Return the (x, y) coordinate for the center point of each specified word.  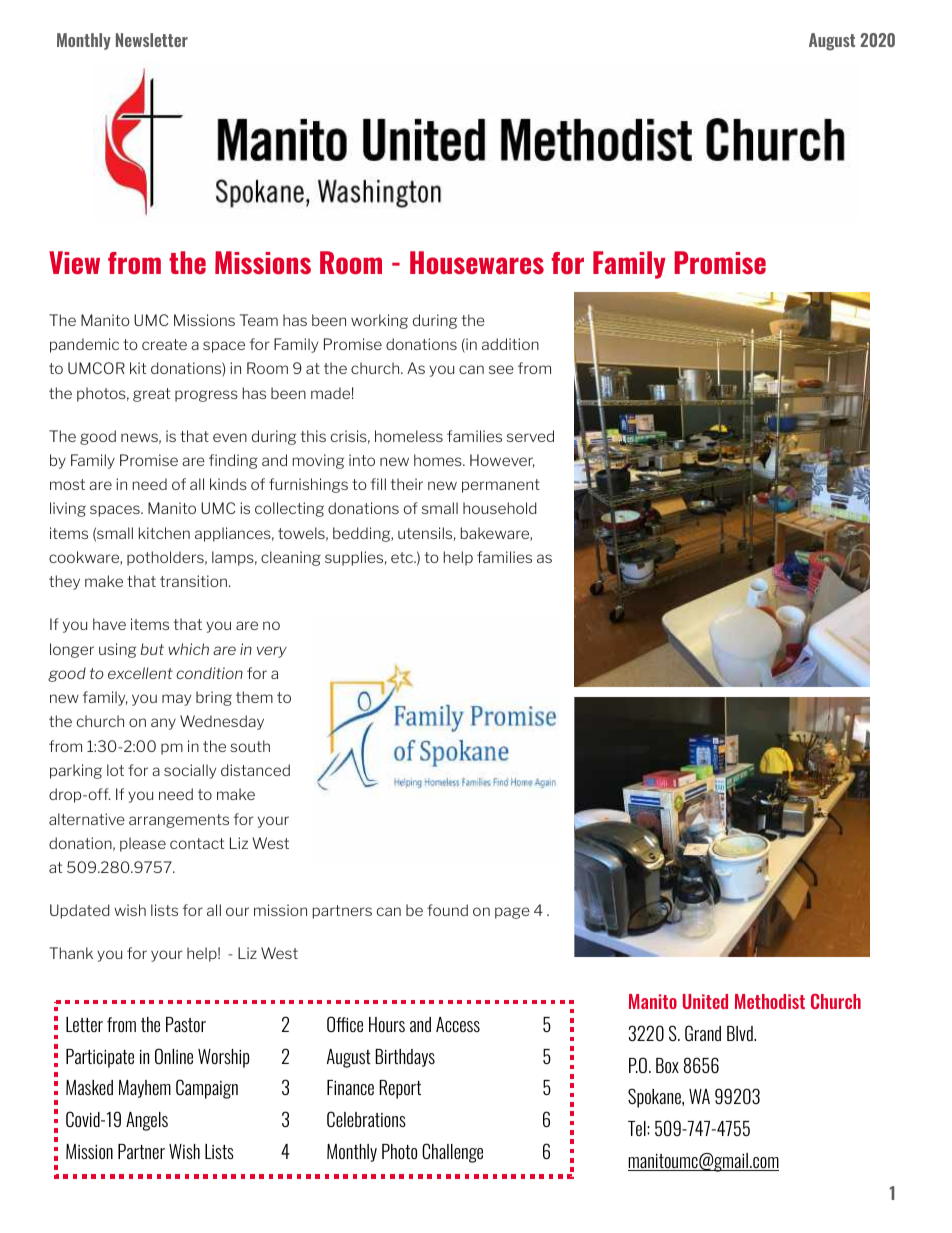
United (705, 1001)
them (254, 697)
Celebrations (366, 1119)
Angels (147, 1121)
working (379, 321)
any (163, 724)
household (500, 508)
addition (510, 344)
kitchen (164, 533)
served (530, 436)
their (407, 484)
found (447, 910)
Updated (80, 911)
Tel (638, 1128)
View (74, 262)
